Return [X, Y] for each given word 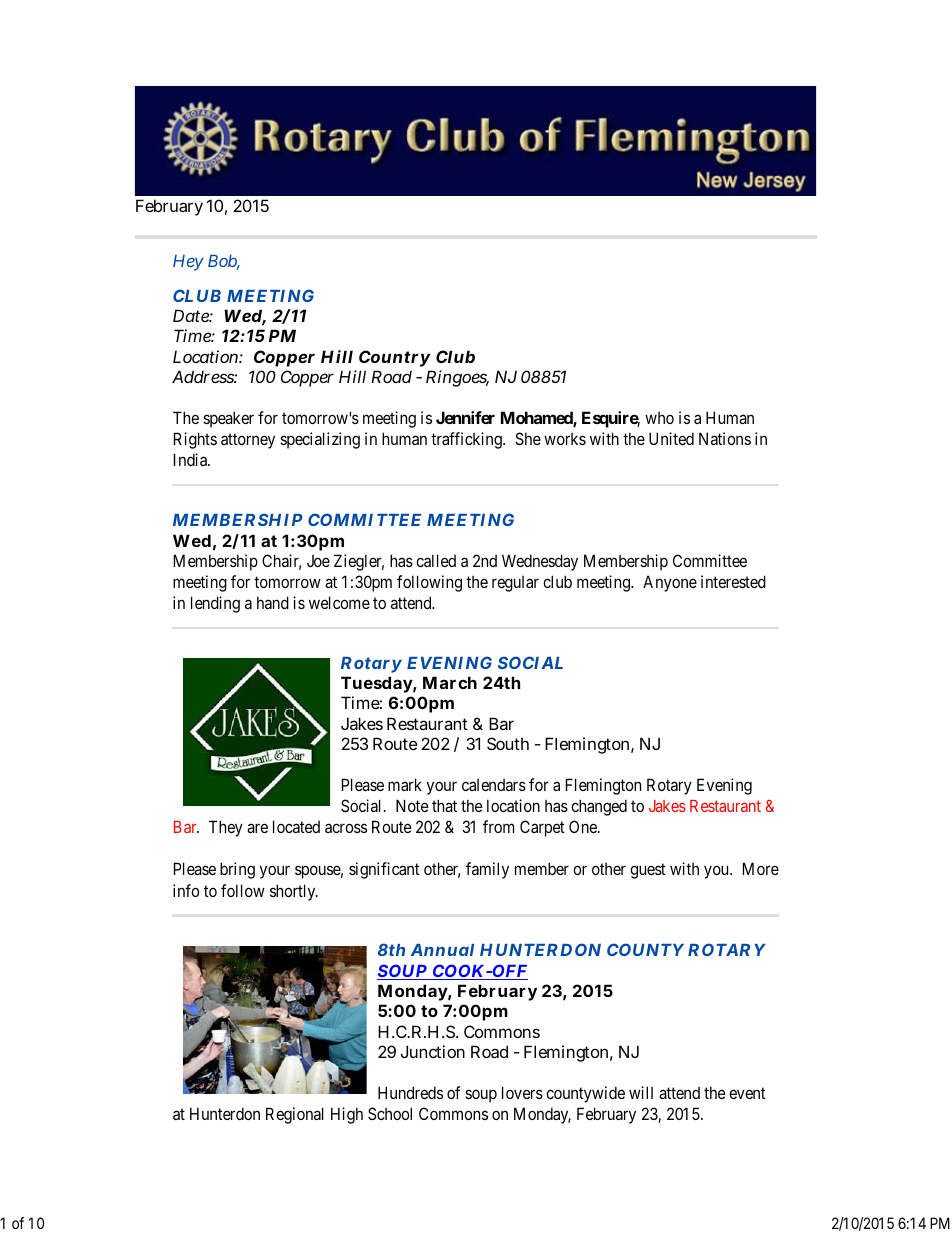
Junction [433, 1051]
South [508, 743]
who [659, 418]
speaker [228, 419]
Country [395, 358]
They [226, 828]
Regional [295, 1115]
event [747, 1093]
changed [599, 807]
